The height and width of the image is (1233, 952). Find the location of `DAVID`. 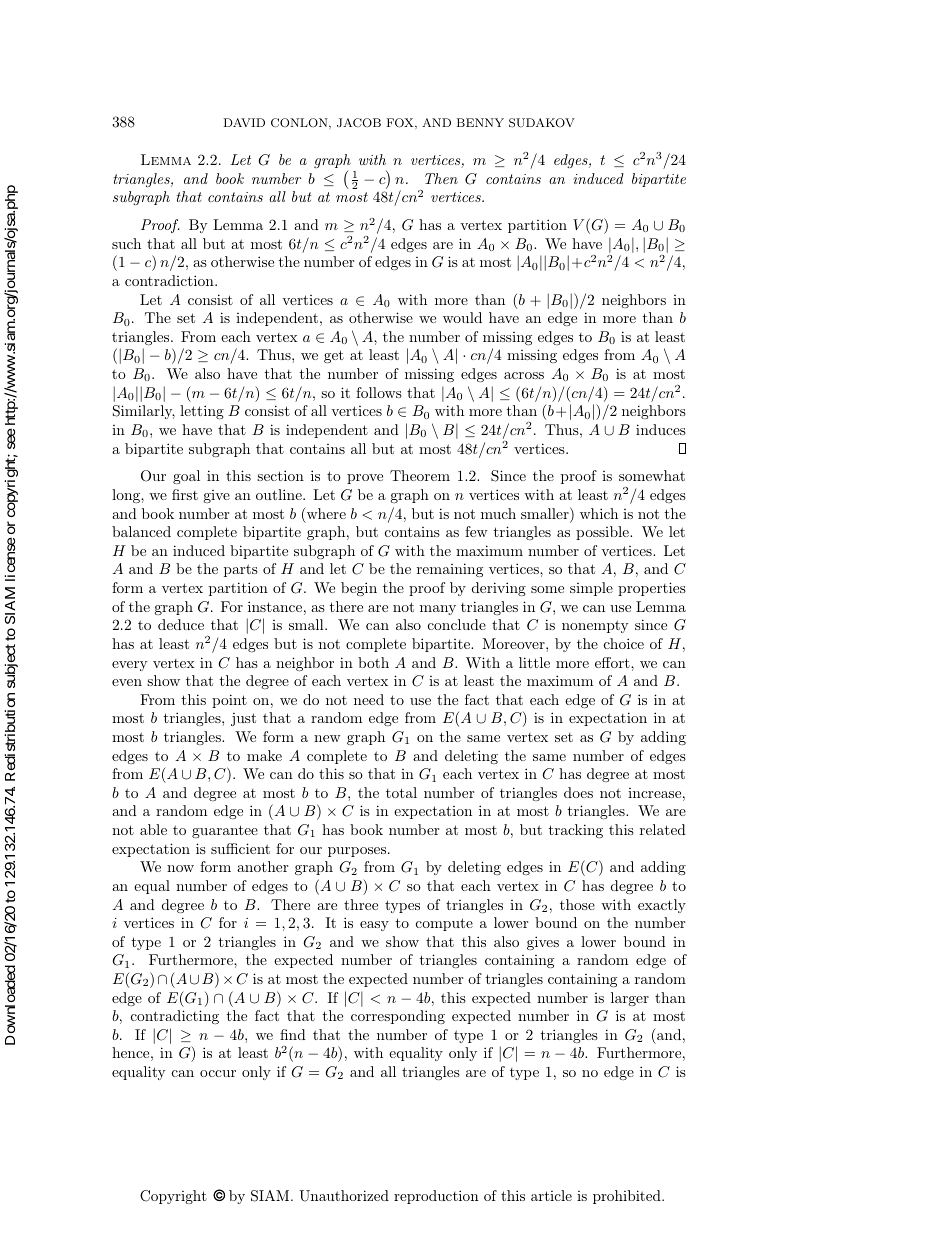

DAVID is located at coordinates (244, 122).
